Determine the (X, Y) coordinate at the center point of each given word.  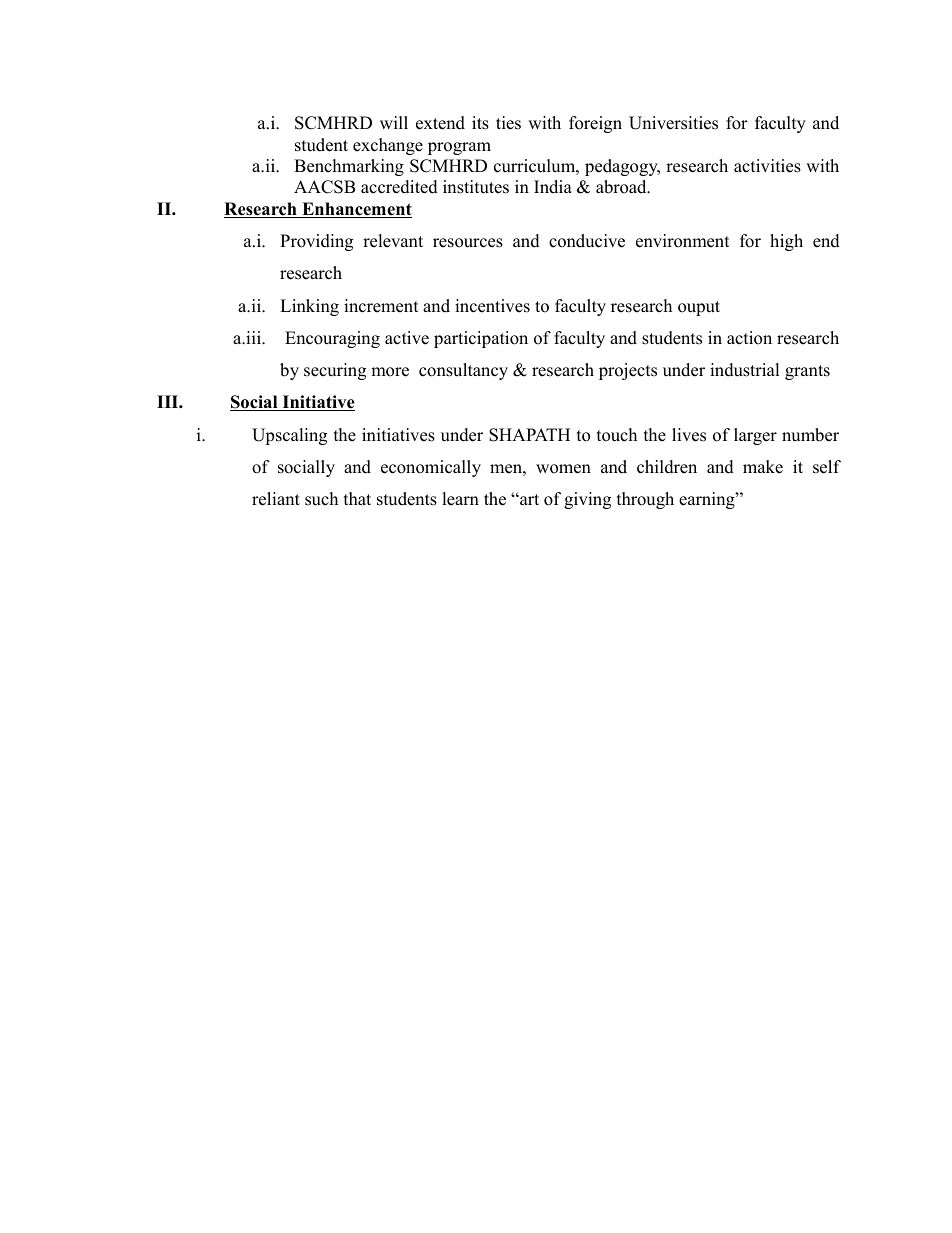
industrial (745, 370)
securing (335, 371)
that (357, 498)
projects (628, 371)
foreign (595, 124)
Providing (316, 242)
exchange (388, 146)
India (553, 187)
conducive (587, 241)
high (786, 242)
